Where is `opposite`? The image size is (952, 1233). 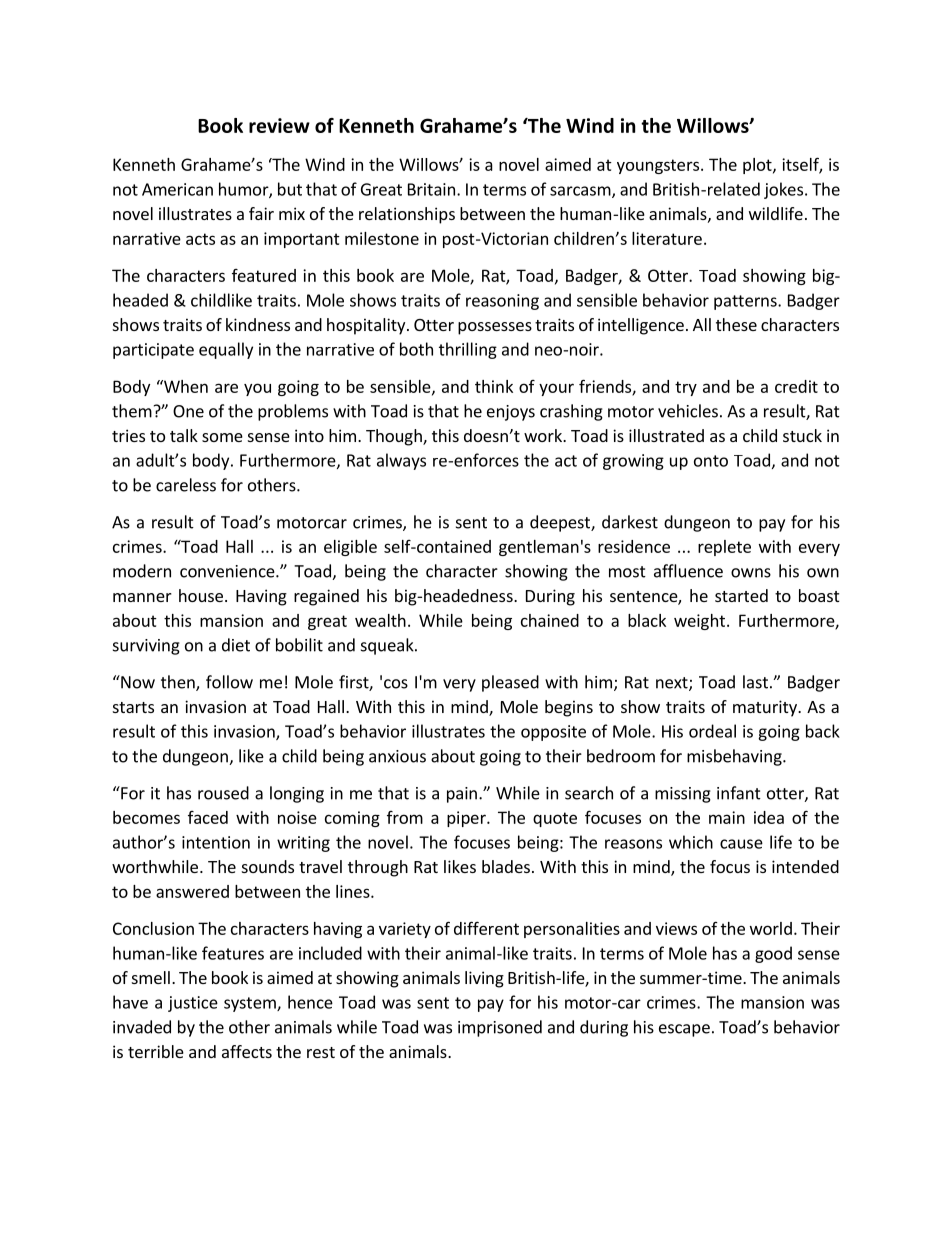
opposite is located at coordinates (553, 733).
